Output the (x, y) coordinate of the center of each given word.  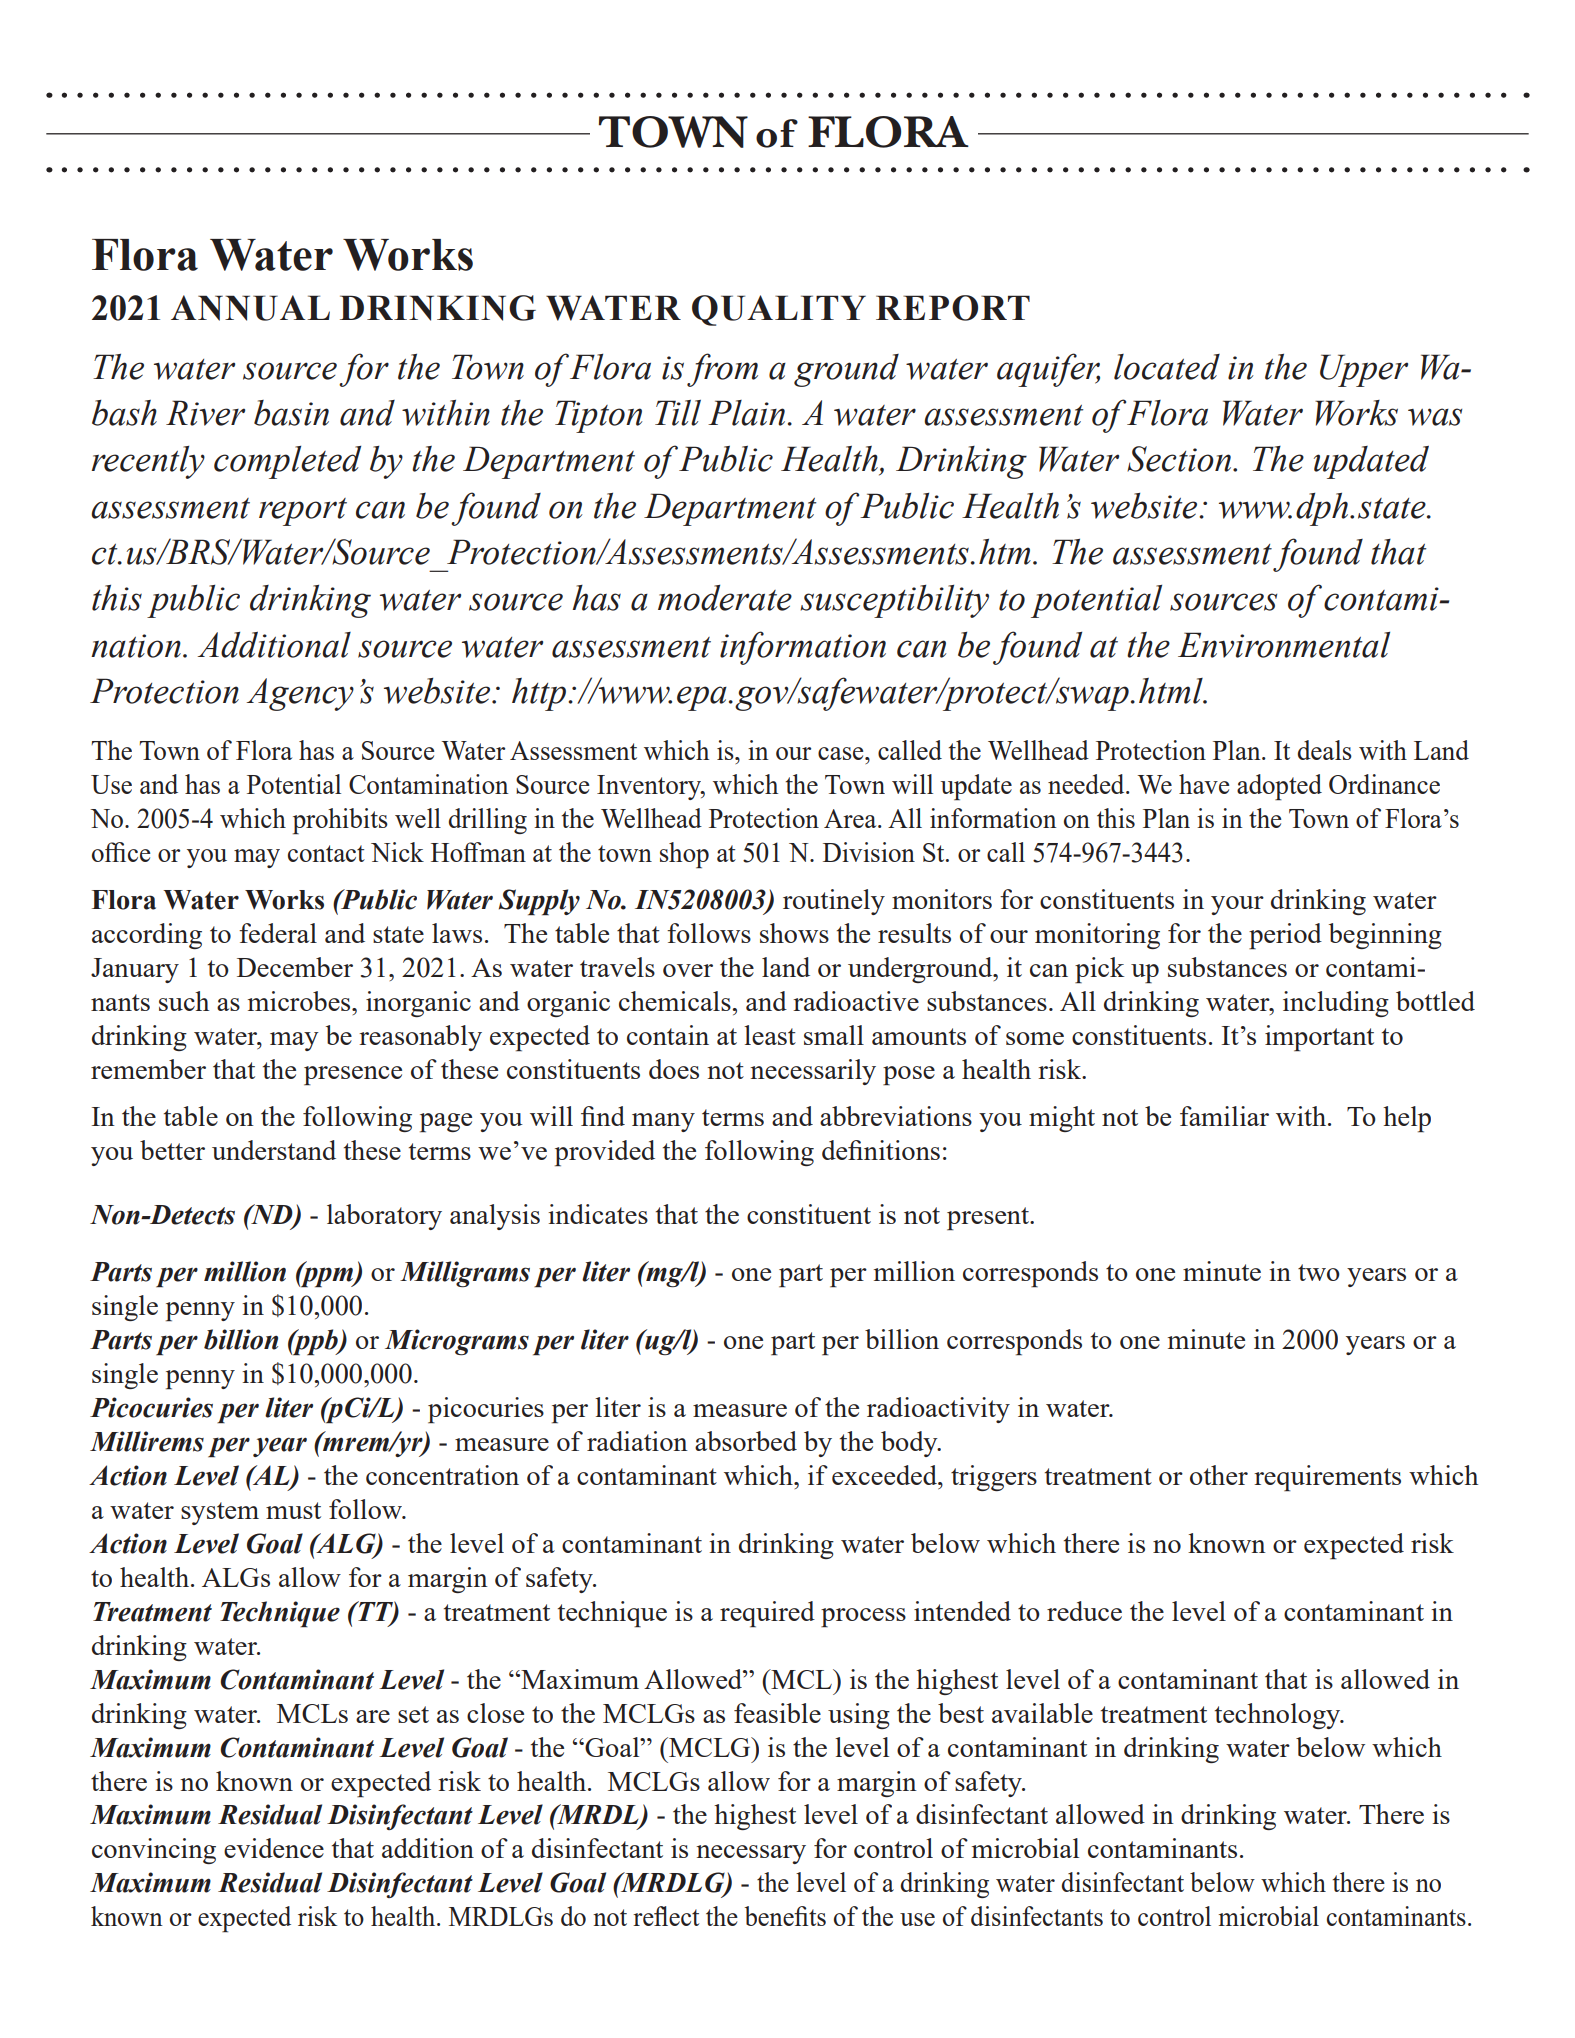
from (722, 370)
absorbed (746, 1441)
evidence (274, 1848)
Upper (1364, 370)
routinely (834, 902)
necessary (751, 1854)
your (1237, 905)
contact (326, 853)
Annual (250, 308)
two (1319, 1272)
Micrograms (457, 1342)
